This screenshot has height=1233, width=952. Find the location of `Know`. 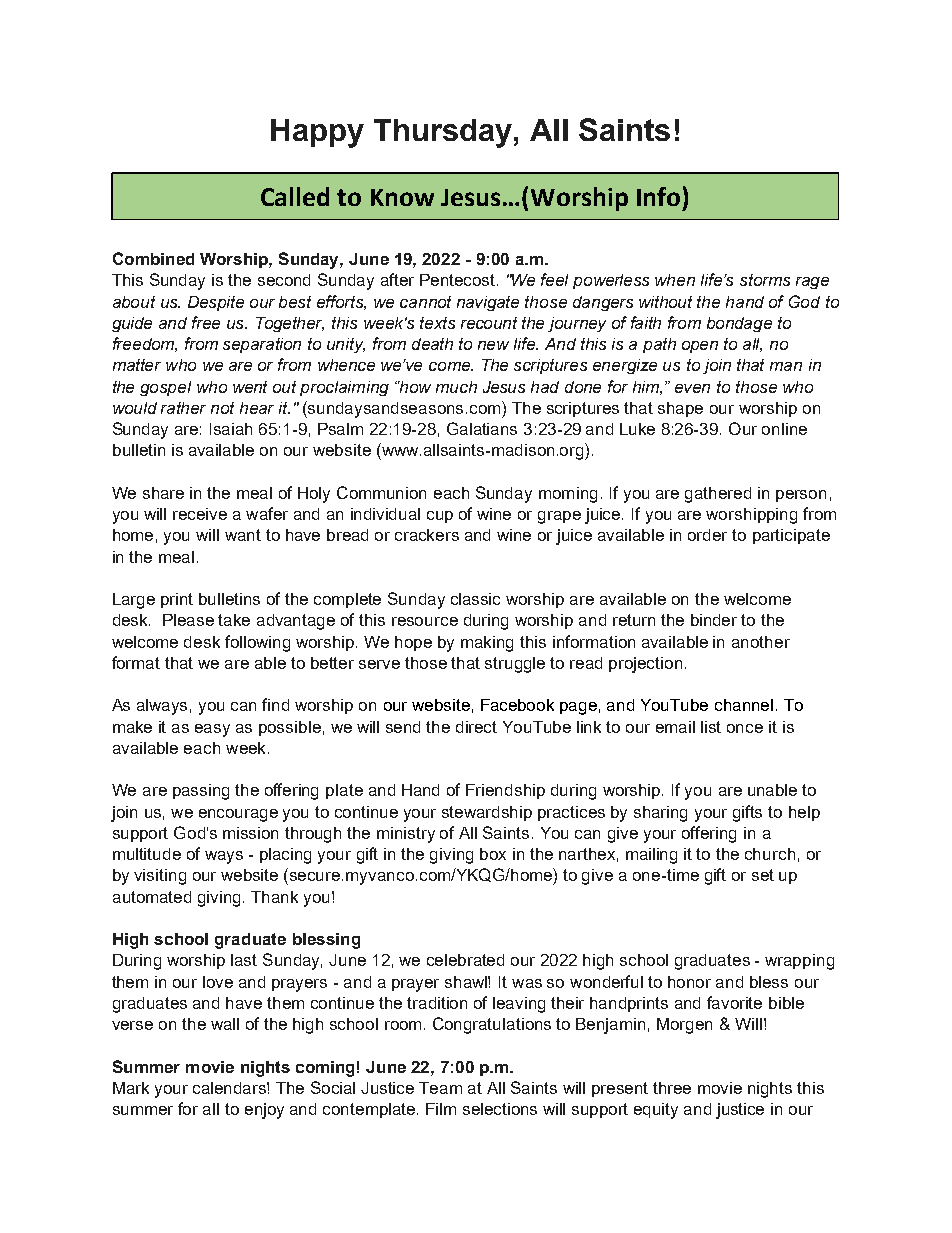

Know is located at coordinates (402, 197).
